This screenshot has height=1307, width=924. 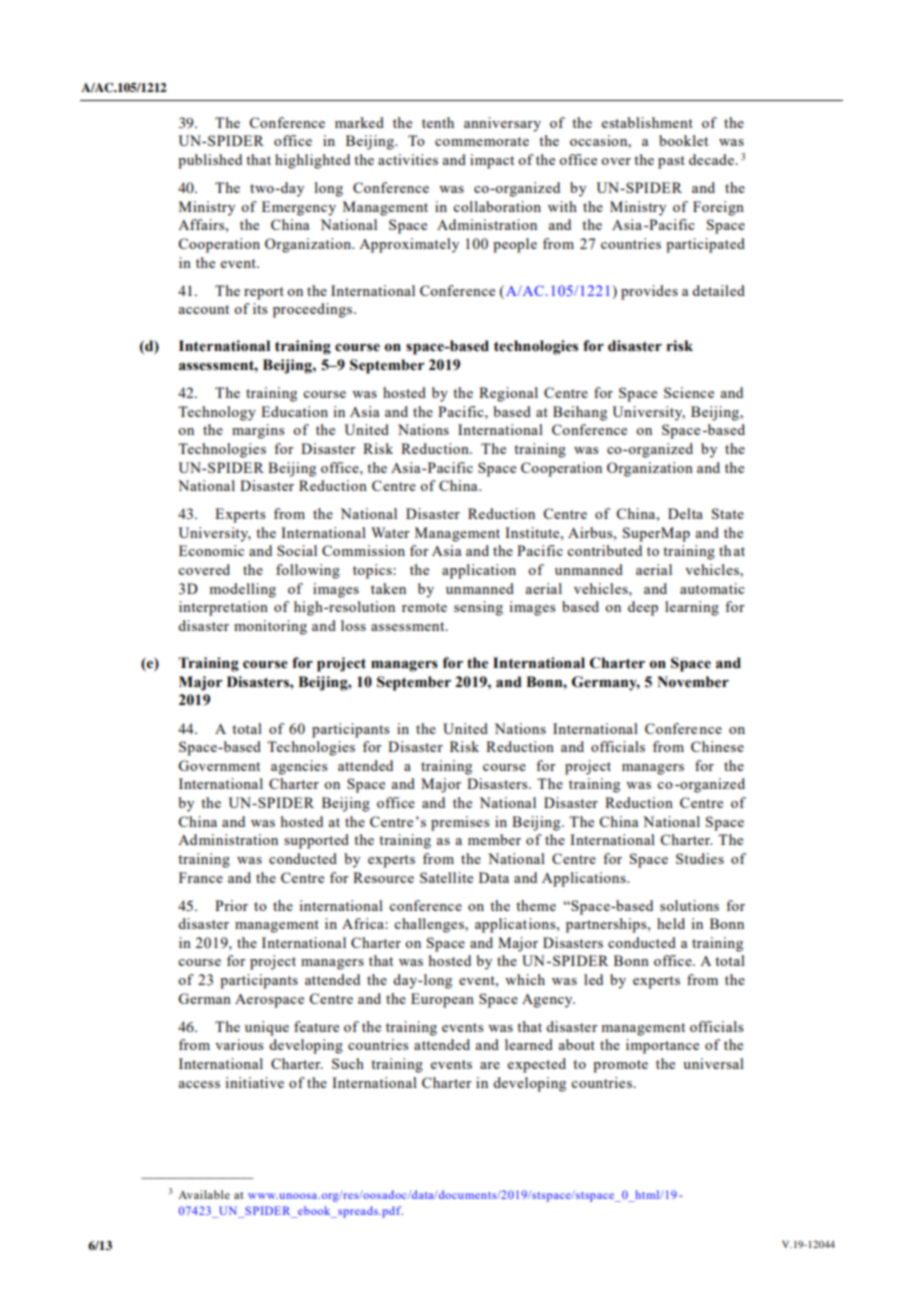 I want to click on Available, so click(x=204, y=1194).
